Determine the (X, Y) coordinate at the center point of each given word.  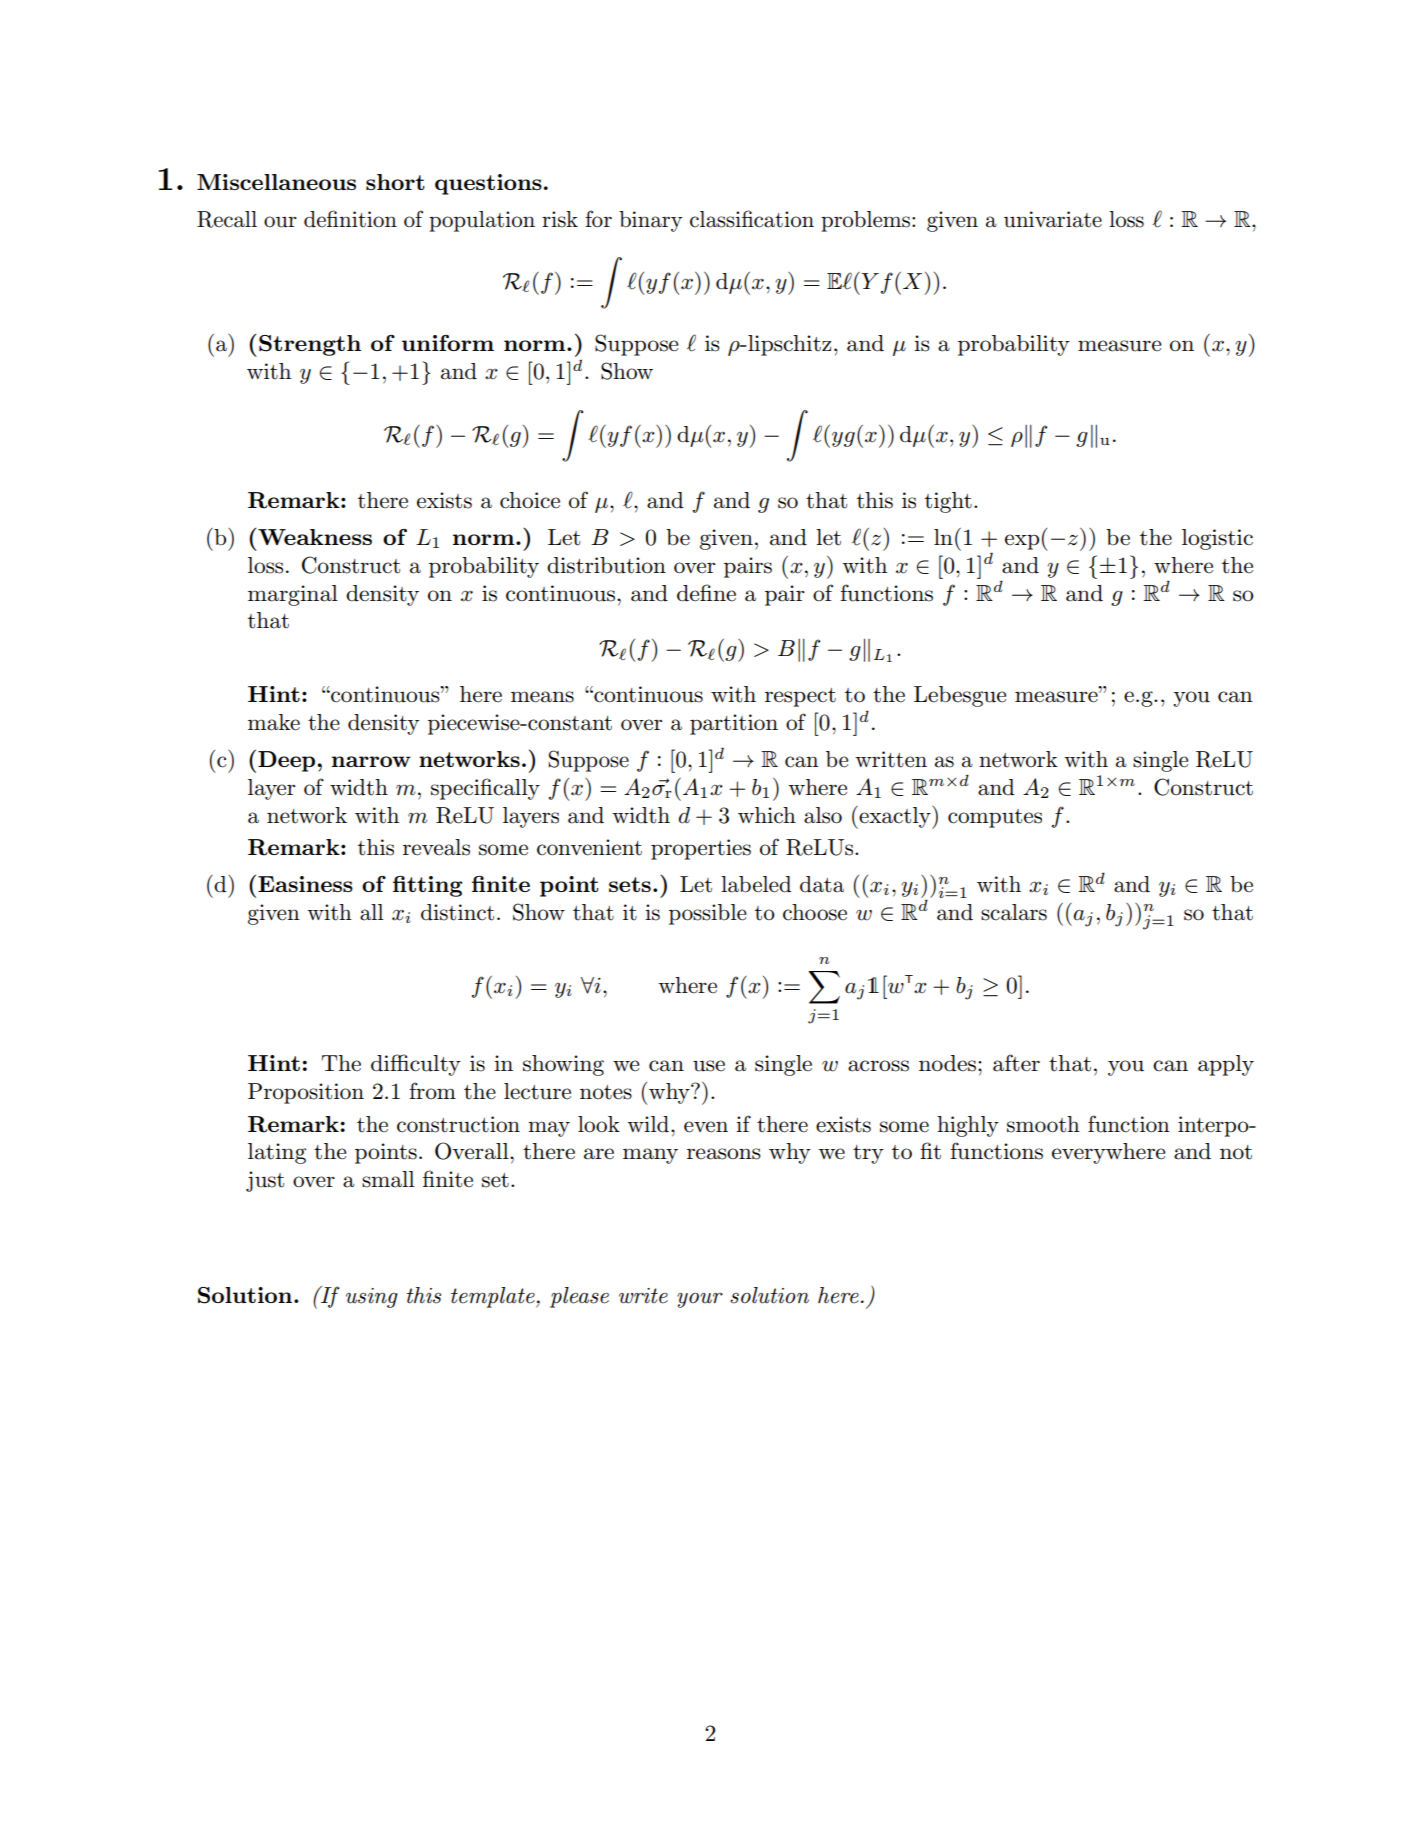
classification (752, 219)
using (372, 1298)
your (700, 1300)
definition (350, 219)
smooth (1043, 1124)
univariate (1053, 219)
